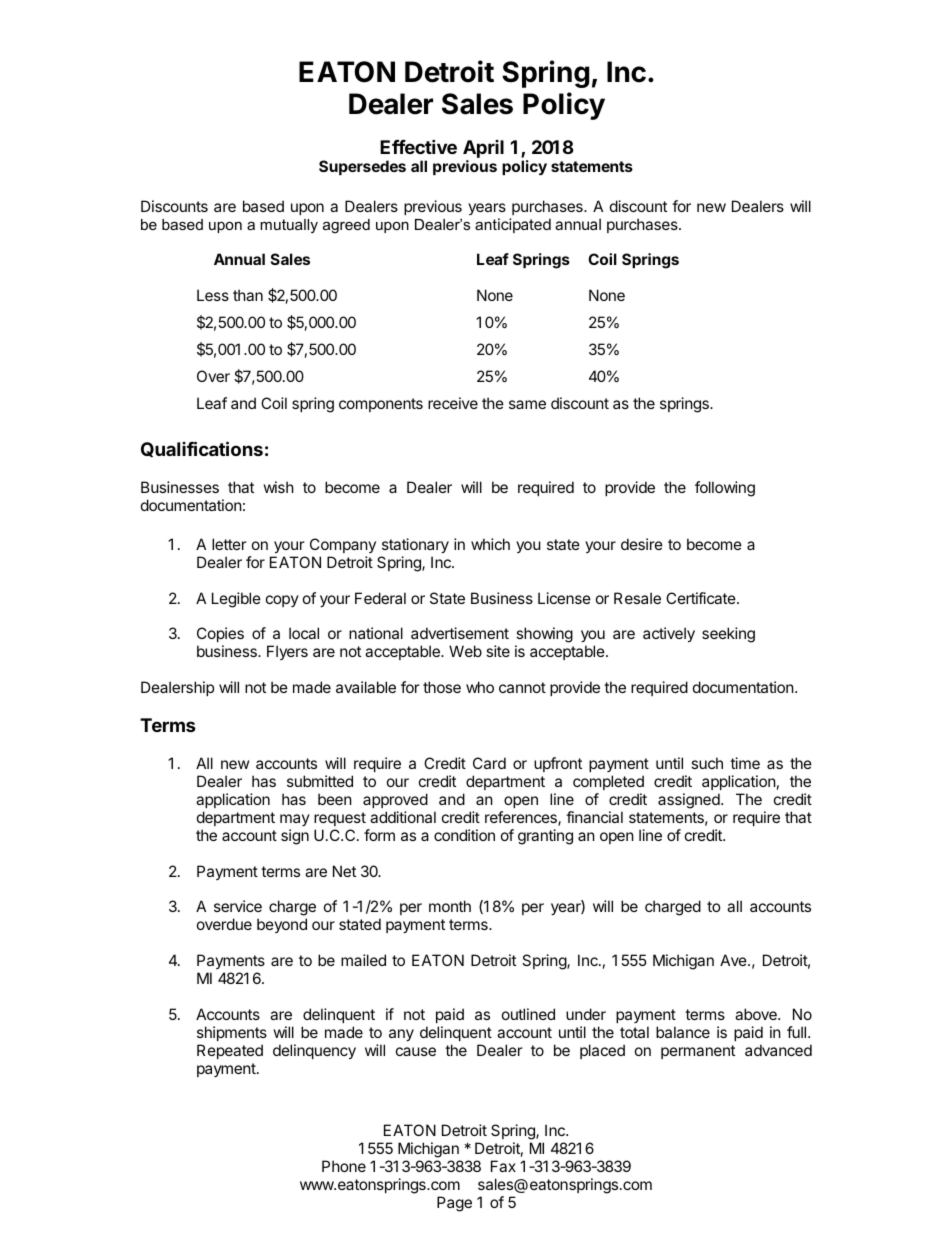  I want to click on same, so click(527, 404).
